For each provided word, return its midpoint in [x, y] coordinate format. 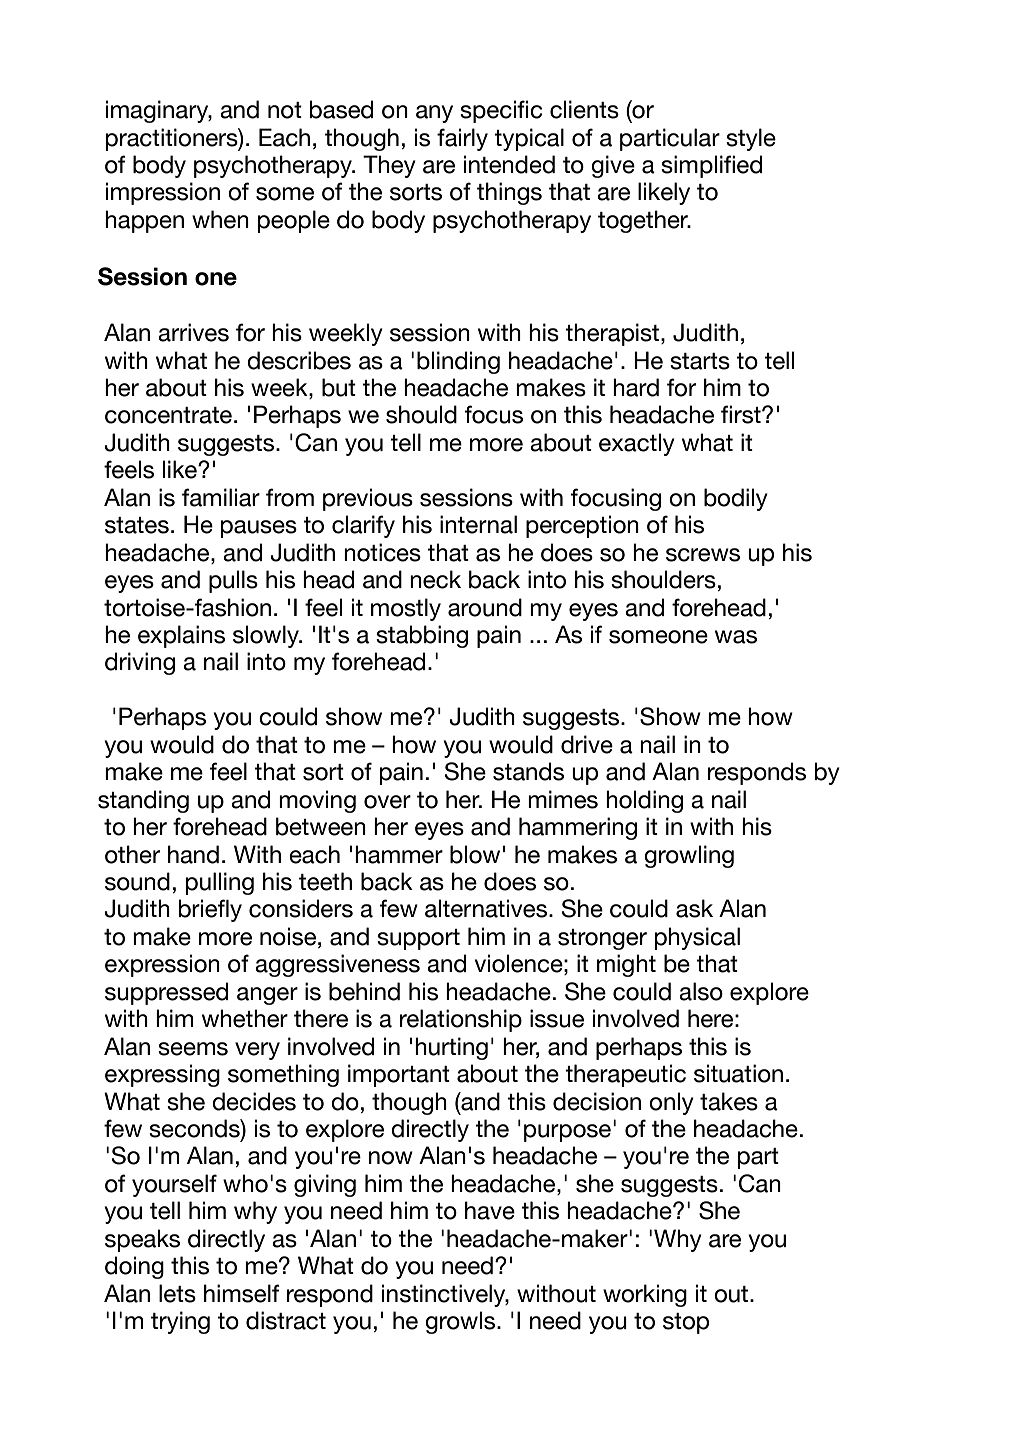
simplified [711, 166]
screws [703, 555]
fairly [462, 139]
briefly [210, 910]
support [418, 939]
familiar [221, 497]
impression [163, 193]
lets [177, 1293]
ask [694, 908]
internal [478, 524]
